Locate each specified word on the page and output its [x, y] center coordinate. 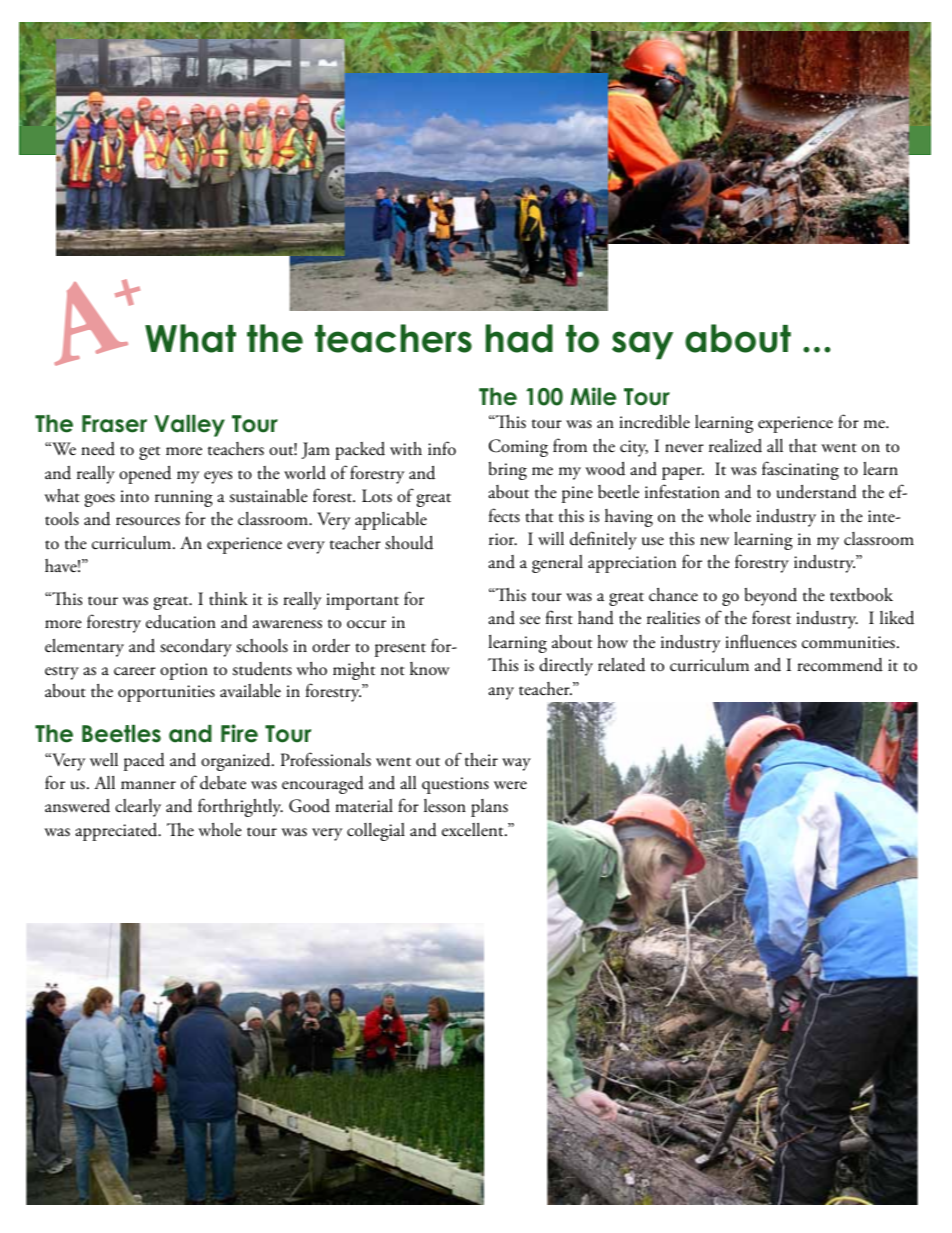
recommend [840, 665]
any [501, 693]
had [519, 338]
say [642, 345]
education [181, 622]
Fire [239, 733]
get [149, 453]
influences [760, 641]
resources [148, 521]
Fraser [114, 424]
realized [735, 446]
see [530, 620]
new [714, 541]
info [442, 448]
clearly [138, 808]
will [551, 538]
